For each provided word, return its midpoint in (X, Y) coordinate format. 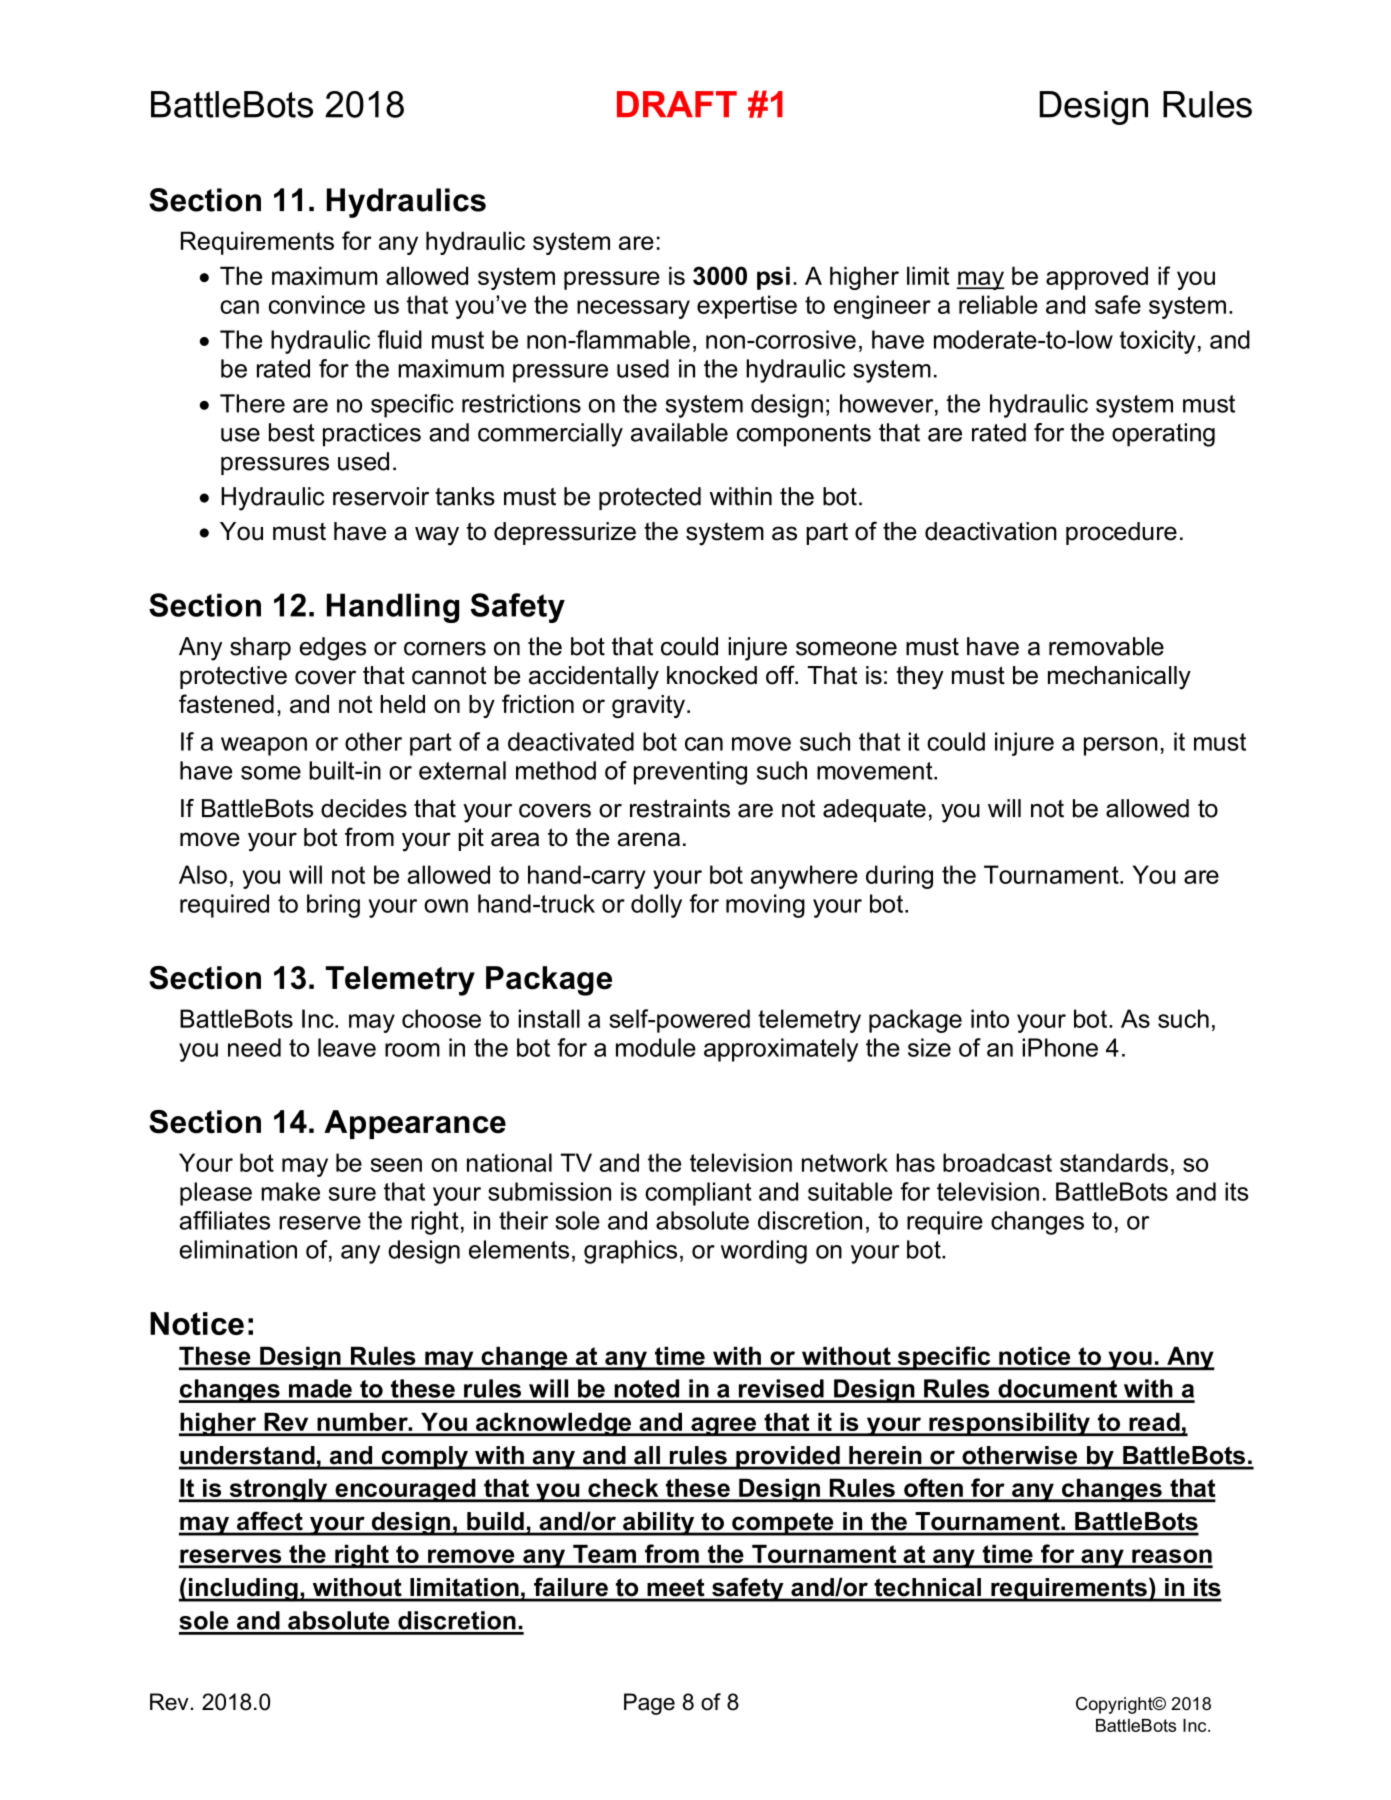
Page (649, 1704)
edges (333, 649)
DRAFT (677, 104)
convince (317, 304)
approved (1097, 278)
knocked (712, 675)
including (243, 1590)
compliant (698, 1194)
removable (1106, 646)
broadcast (997, 1162)
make (290, 1191)
